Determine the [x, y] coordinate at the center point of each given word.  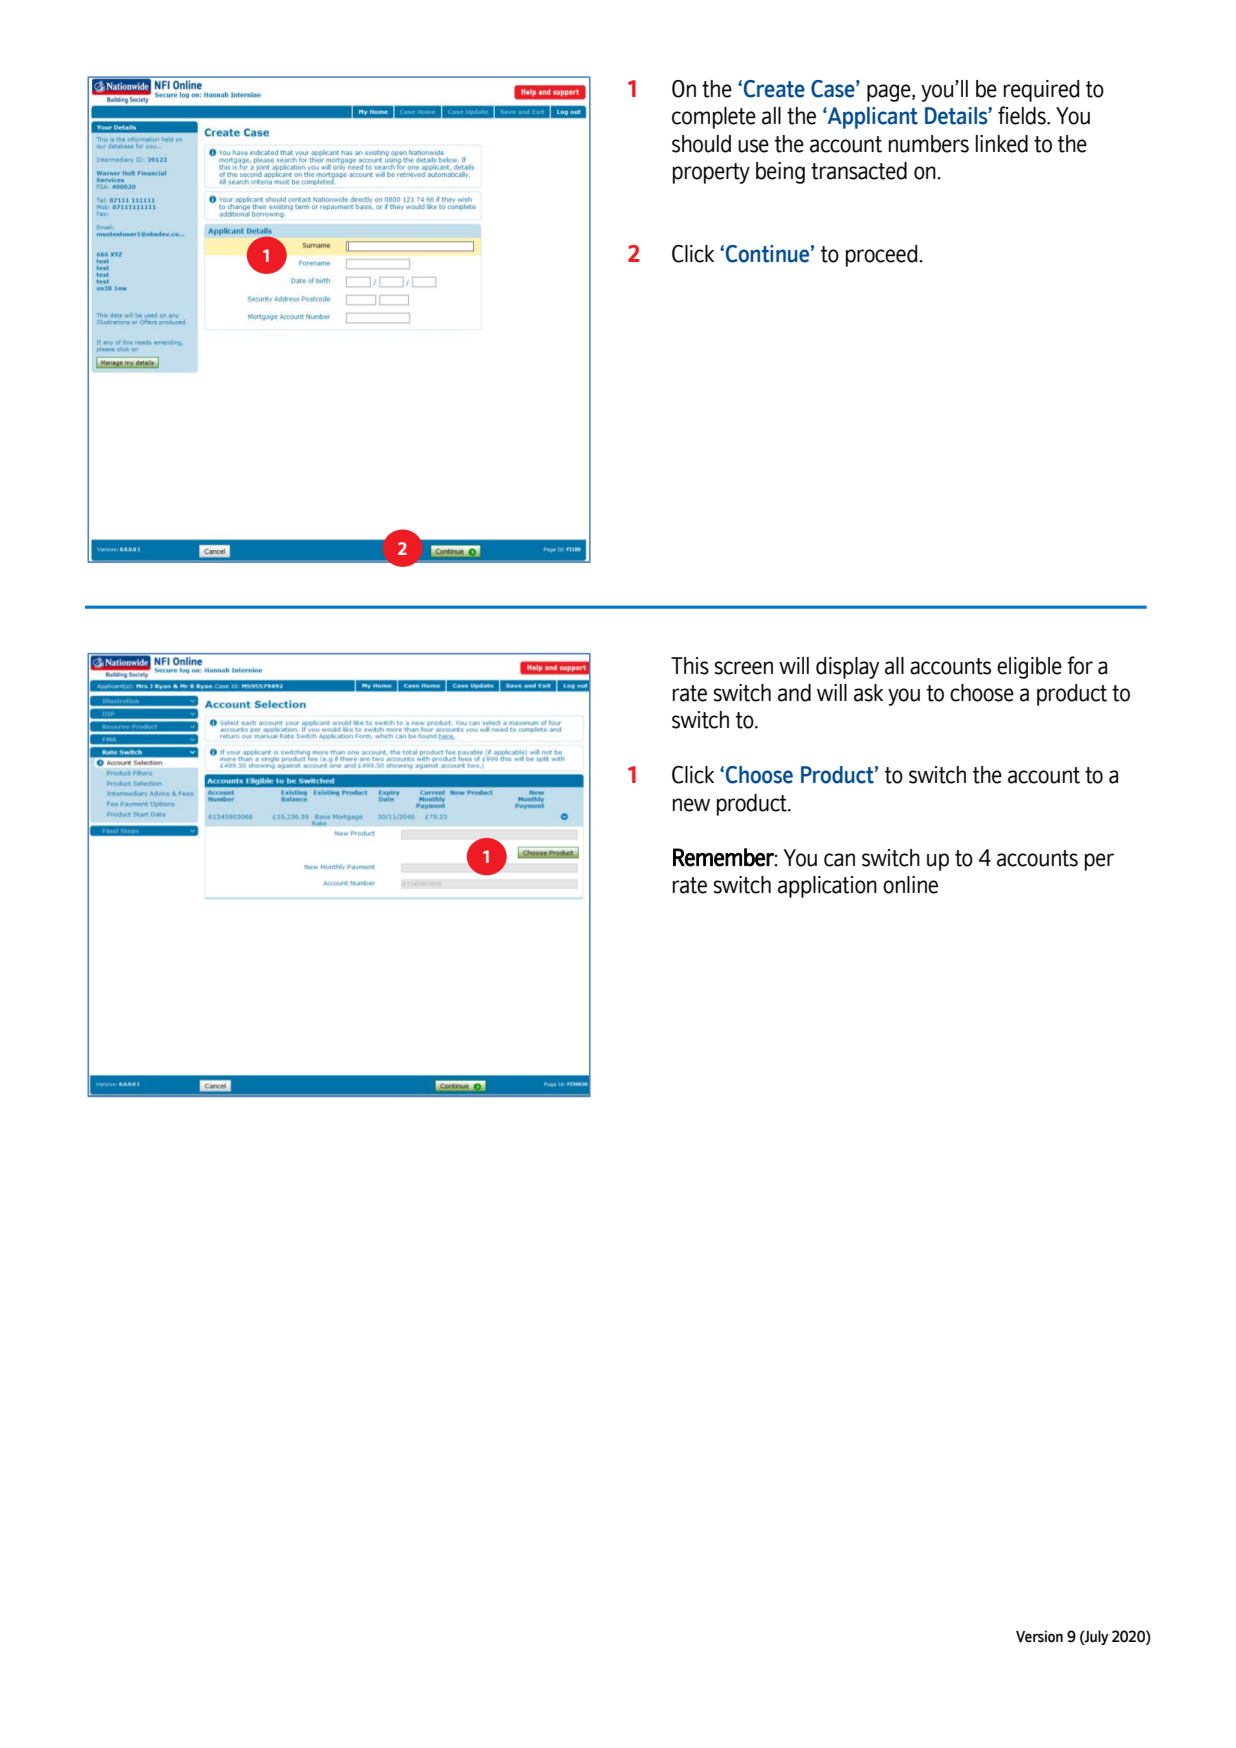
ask [868, 693]
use [753, 146]
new [691, 805]
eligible [1029, 668]
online [910, 885]
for [1080, 665]
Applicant [872, 118]
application [827, 887]
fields [1023, 115]
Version [1039, 1636]
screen [744, 668]
